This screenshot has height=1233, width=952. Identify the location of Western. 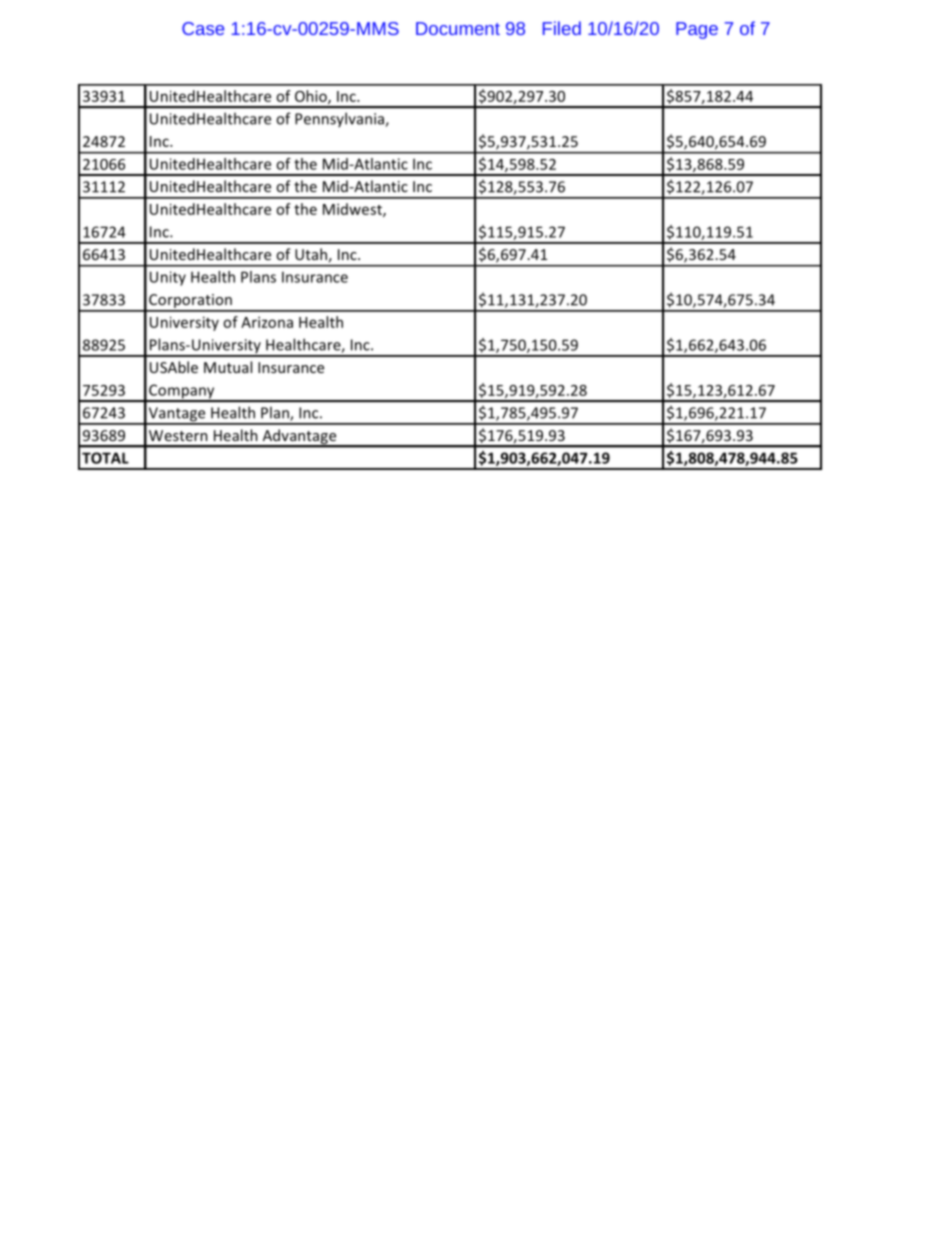
(178, 435).
